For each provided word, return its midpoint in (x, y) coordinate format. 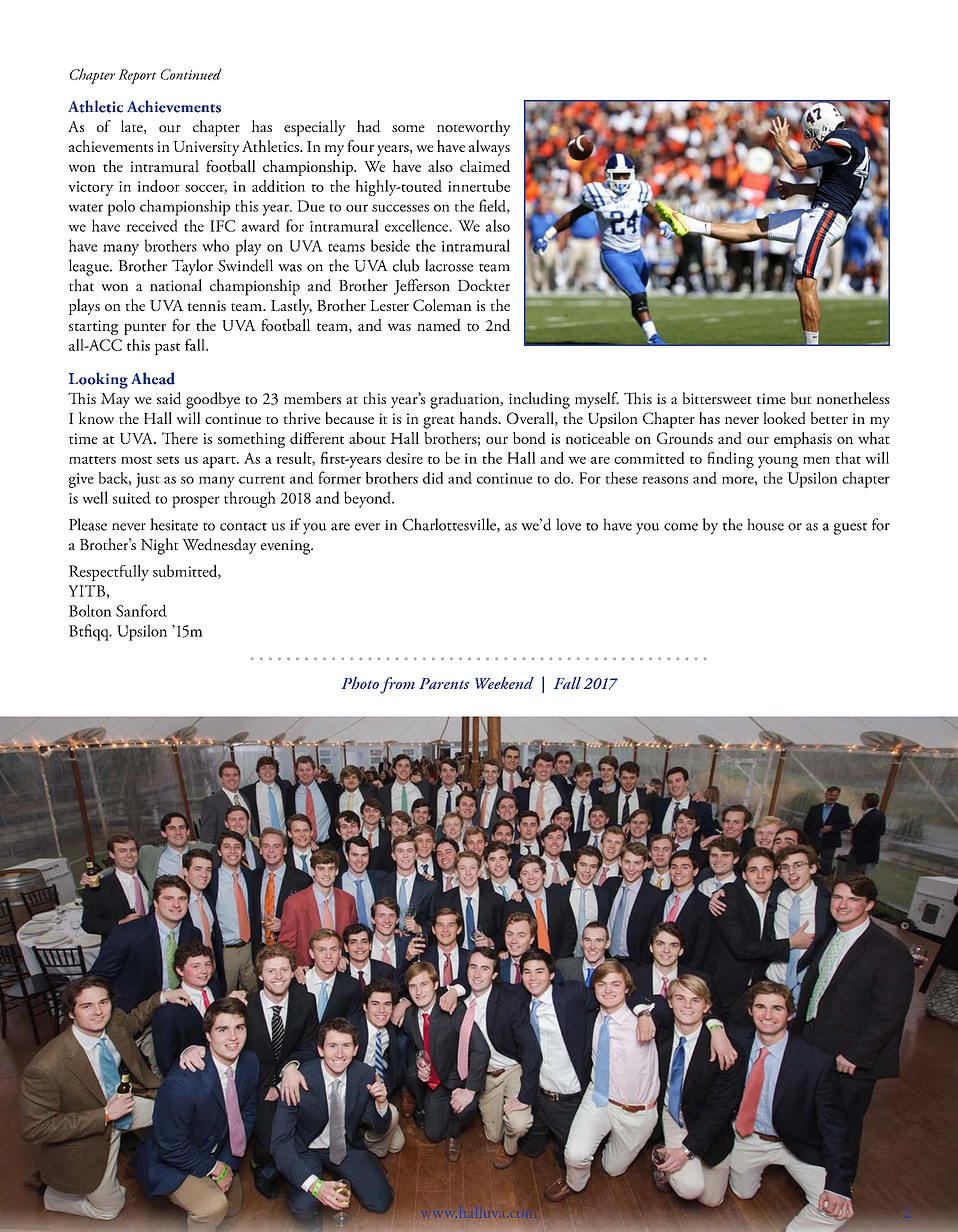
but (801, 398)
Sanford (141, 610)
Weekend (504, 683)
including (539, 400)
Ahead (153, 378)
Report (137, 76)
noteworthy (474, 128)
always (489, 148)
